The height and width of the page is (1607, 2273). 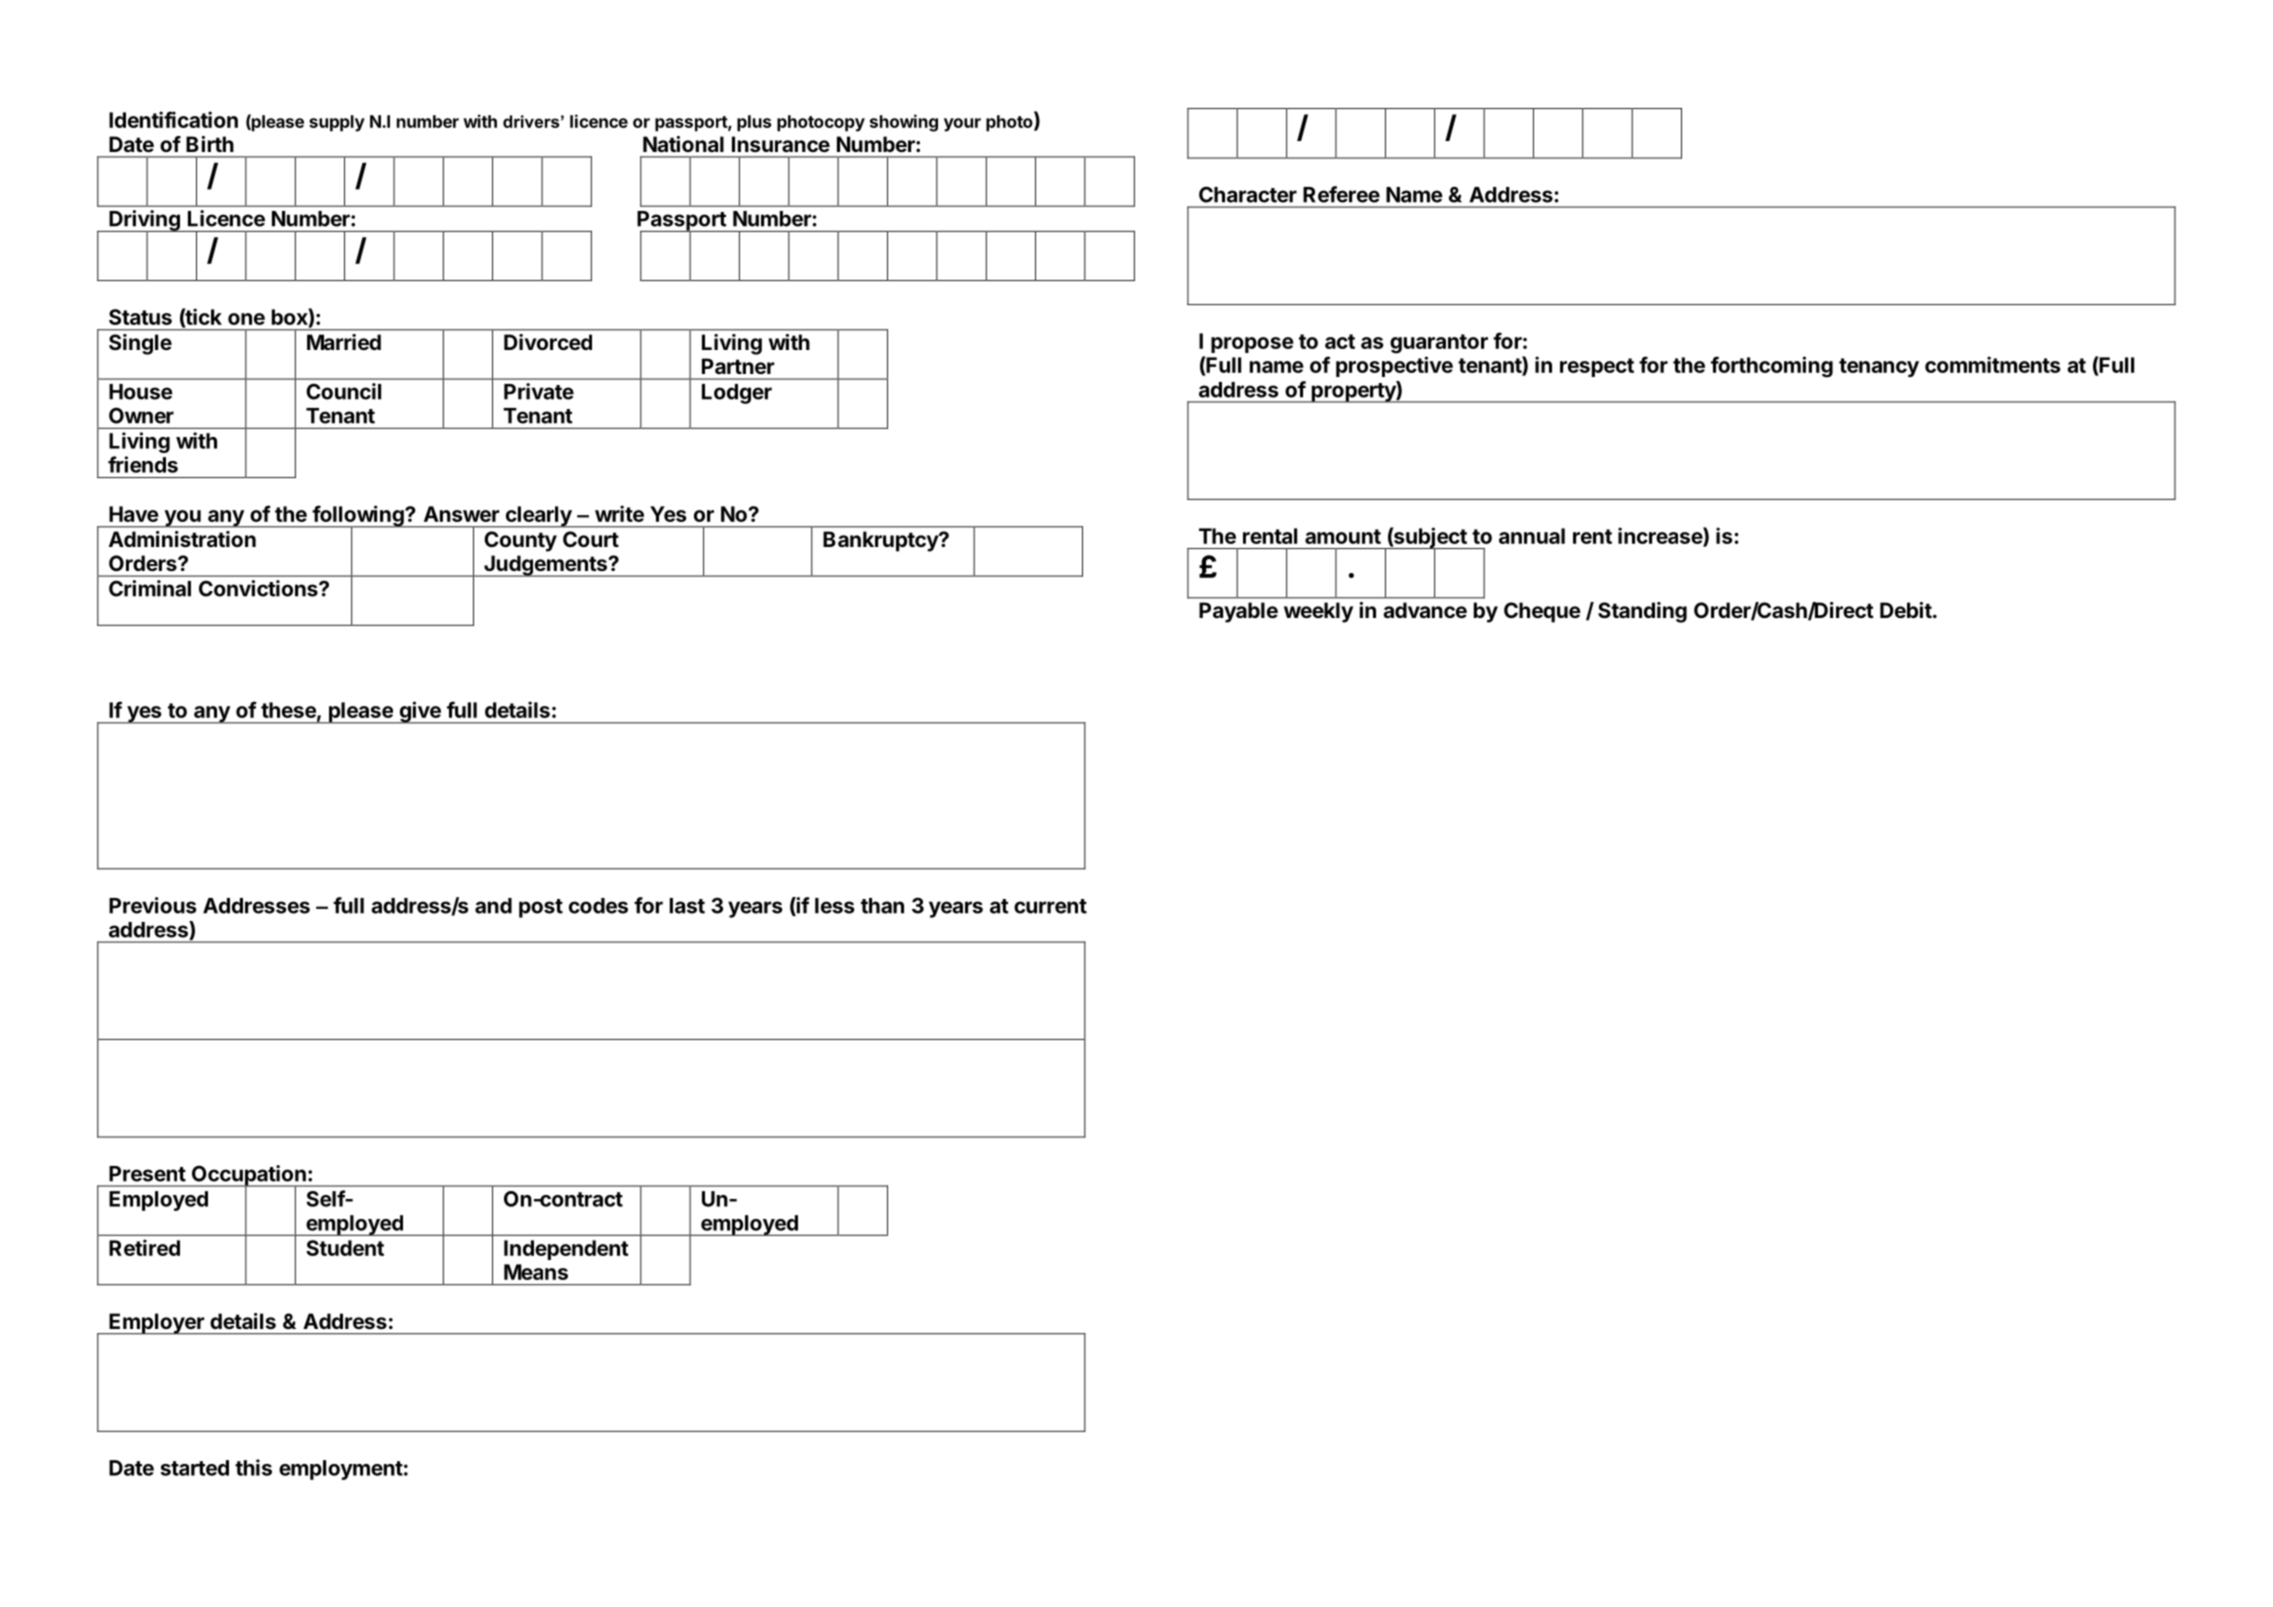 I want to click on Independent, so click(x=566, y=1250).
